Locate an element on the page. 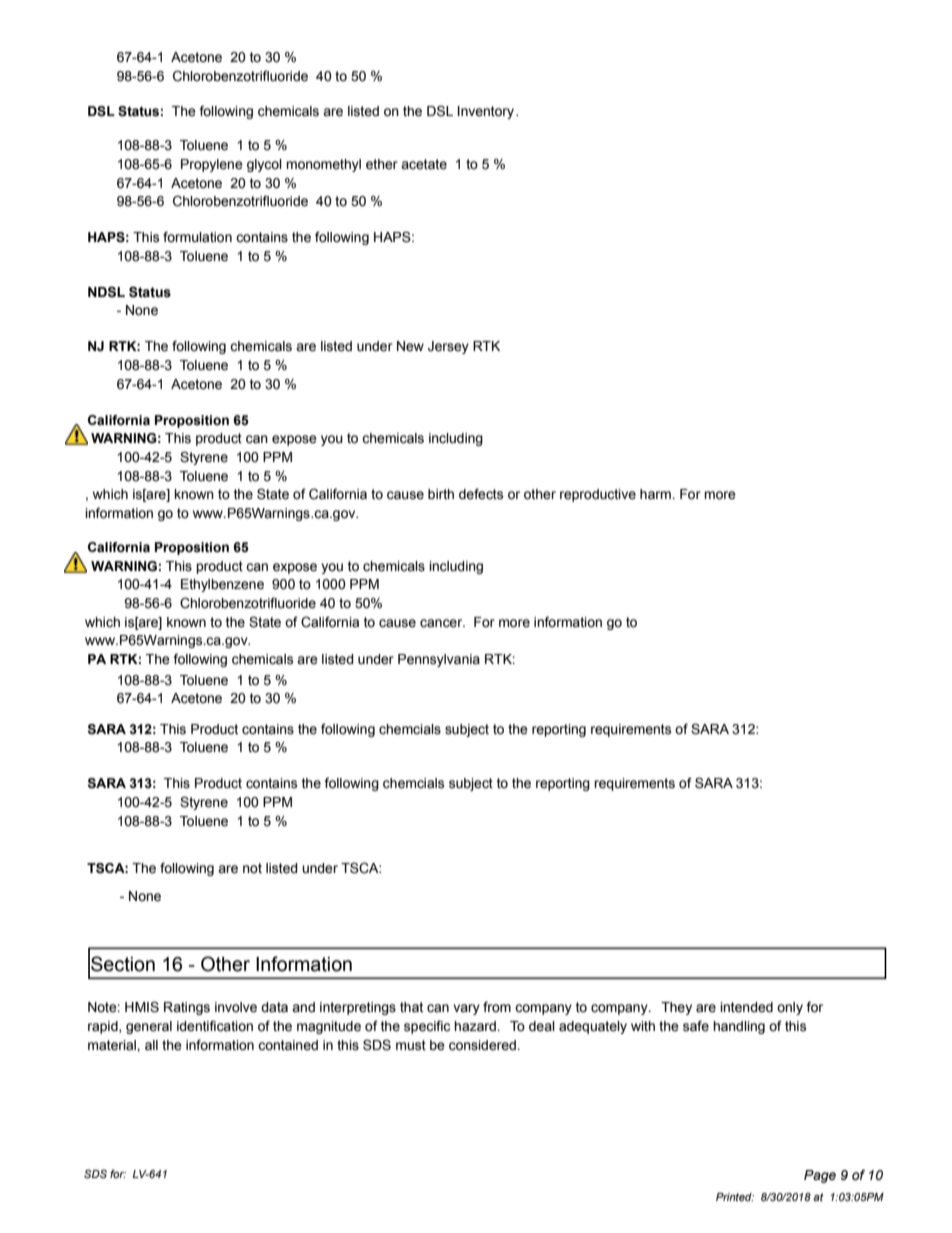 Image resolution: width=952 pixels, height=1233 pixels. ether is located at coordinates (382, 164).
